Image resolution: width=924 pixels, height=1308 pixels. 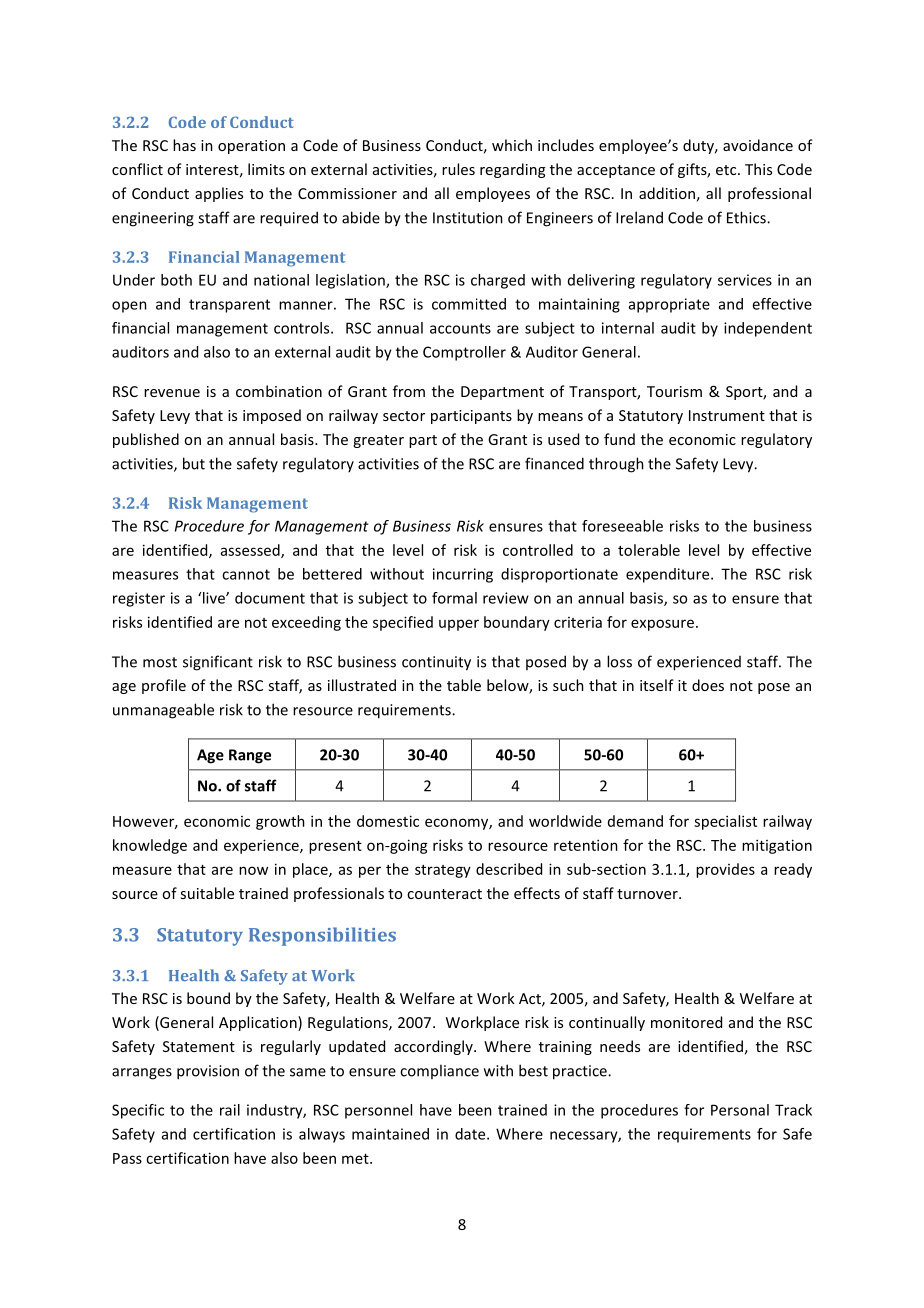 I want to click on maintained, so click(x=390, y=1134).
